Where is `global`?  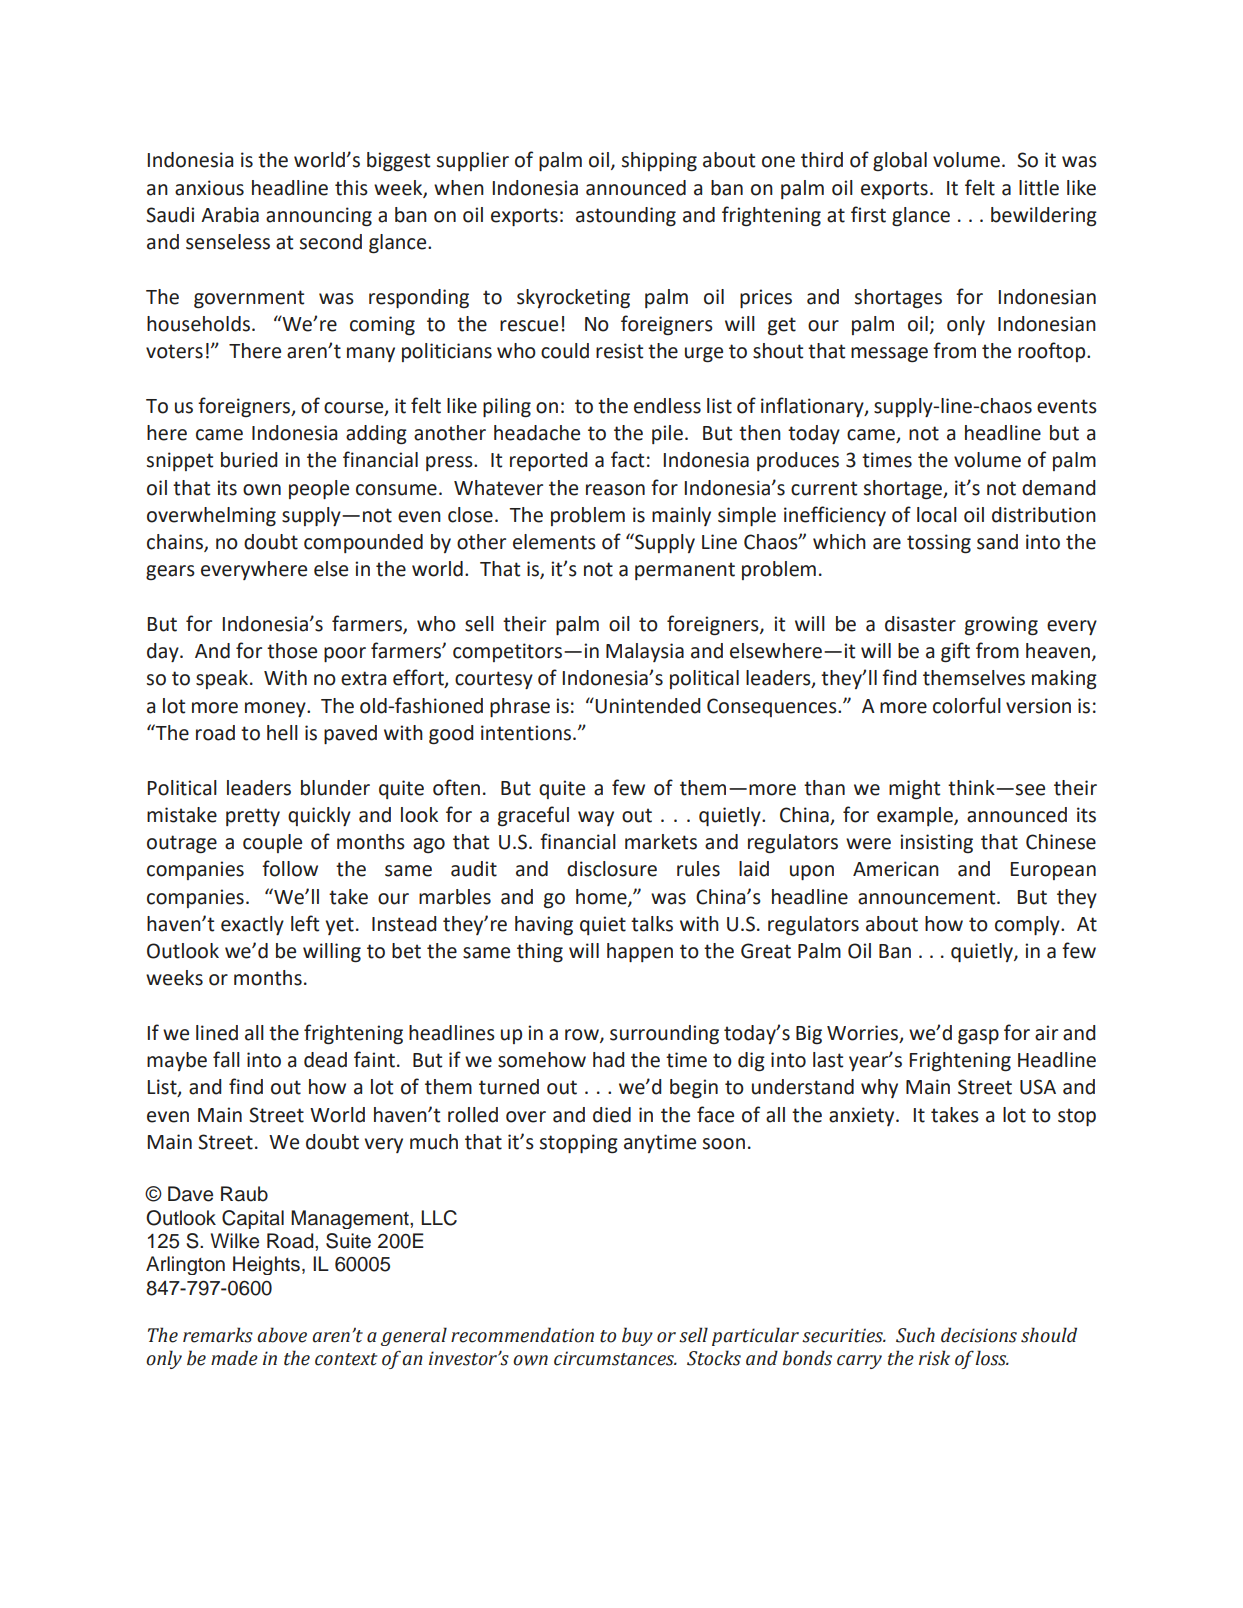 global is located at coordinates (900, 162).
